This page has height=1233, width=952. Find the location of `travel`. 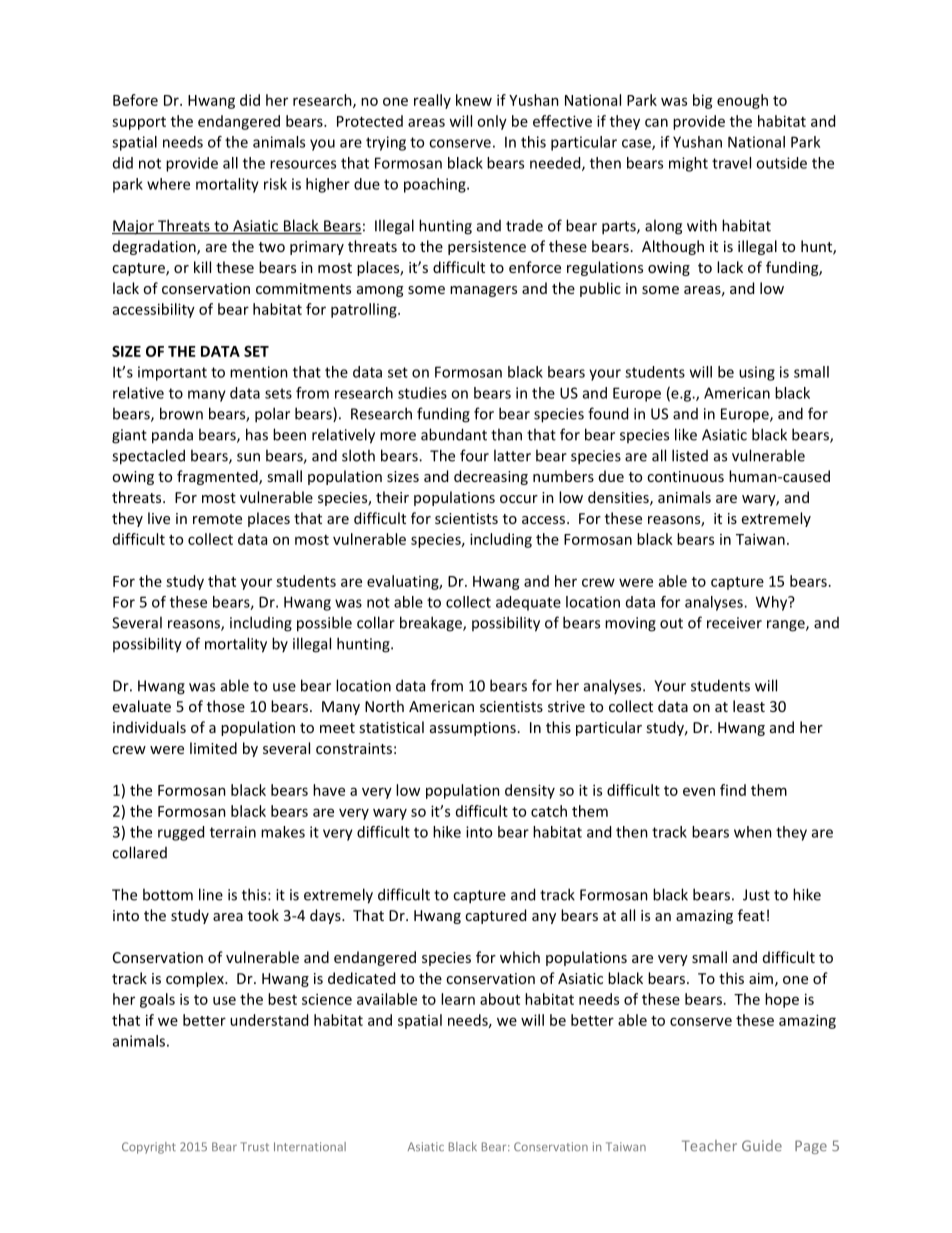

travel is located at coordinates (731, 163).
